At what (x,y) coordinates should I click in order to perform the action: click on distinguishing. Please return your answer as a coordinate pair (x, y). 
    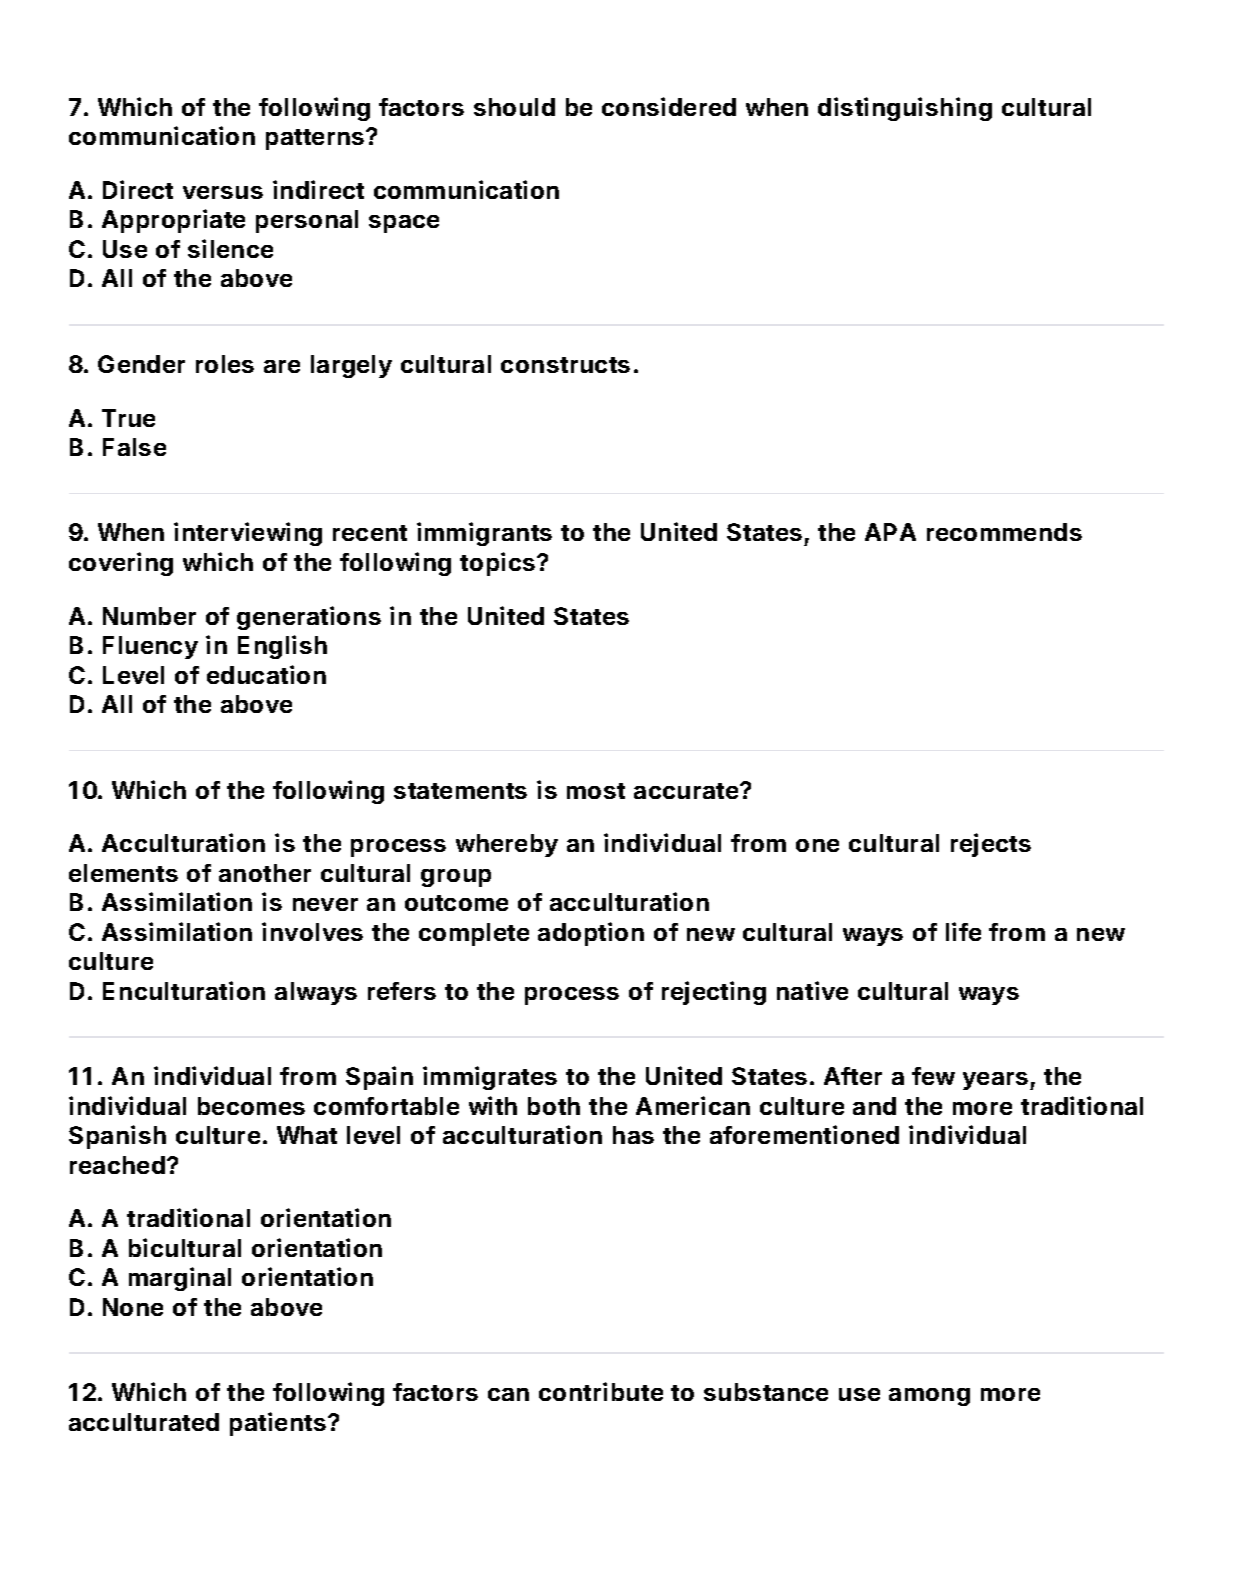
    Looking at the image, I should click on (905, 109).
